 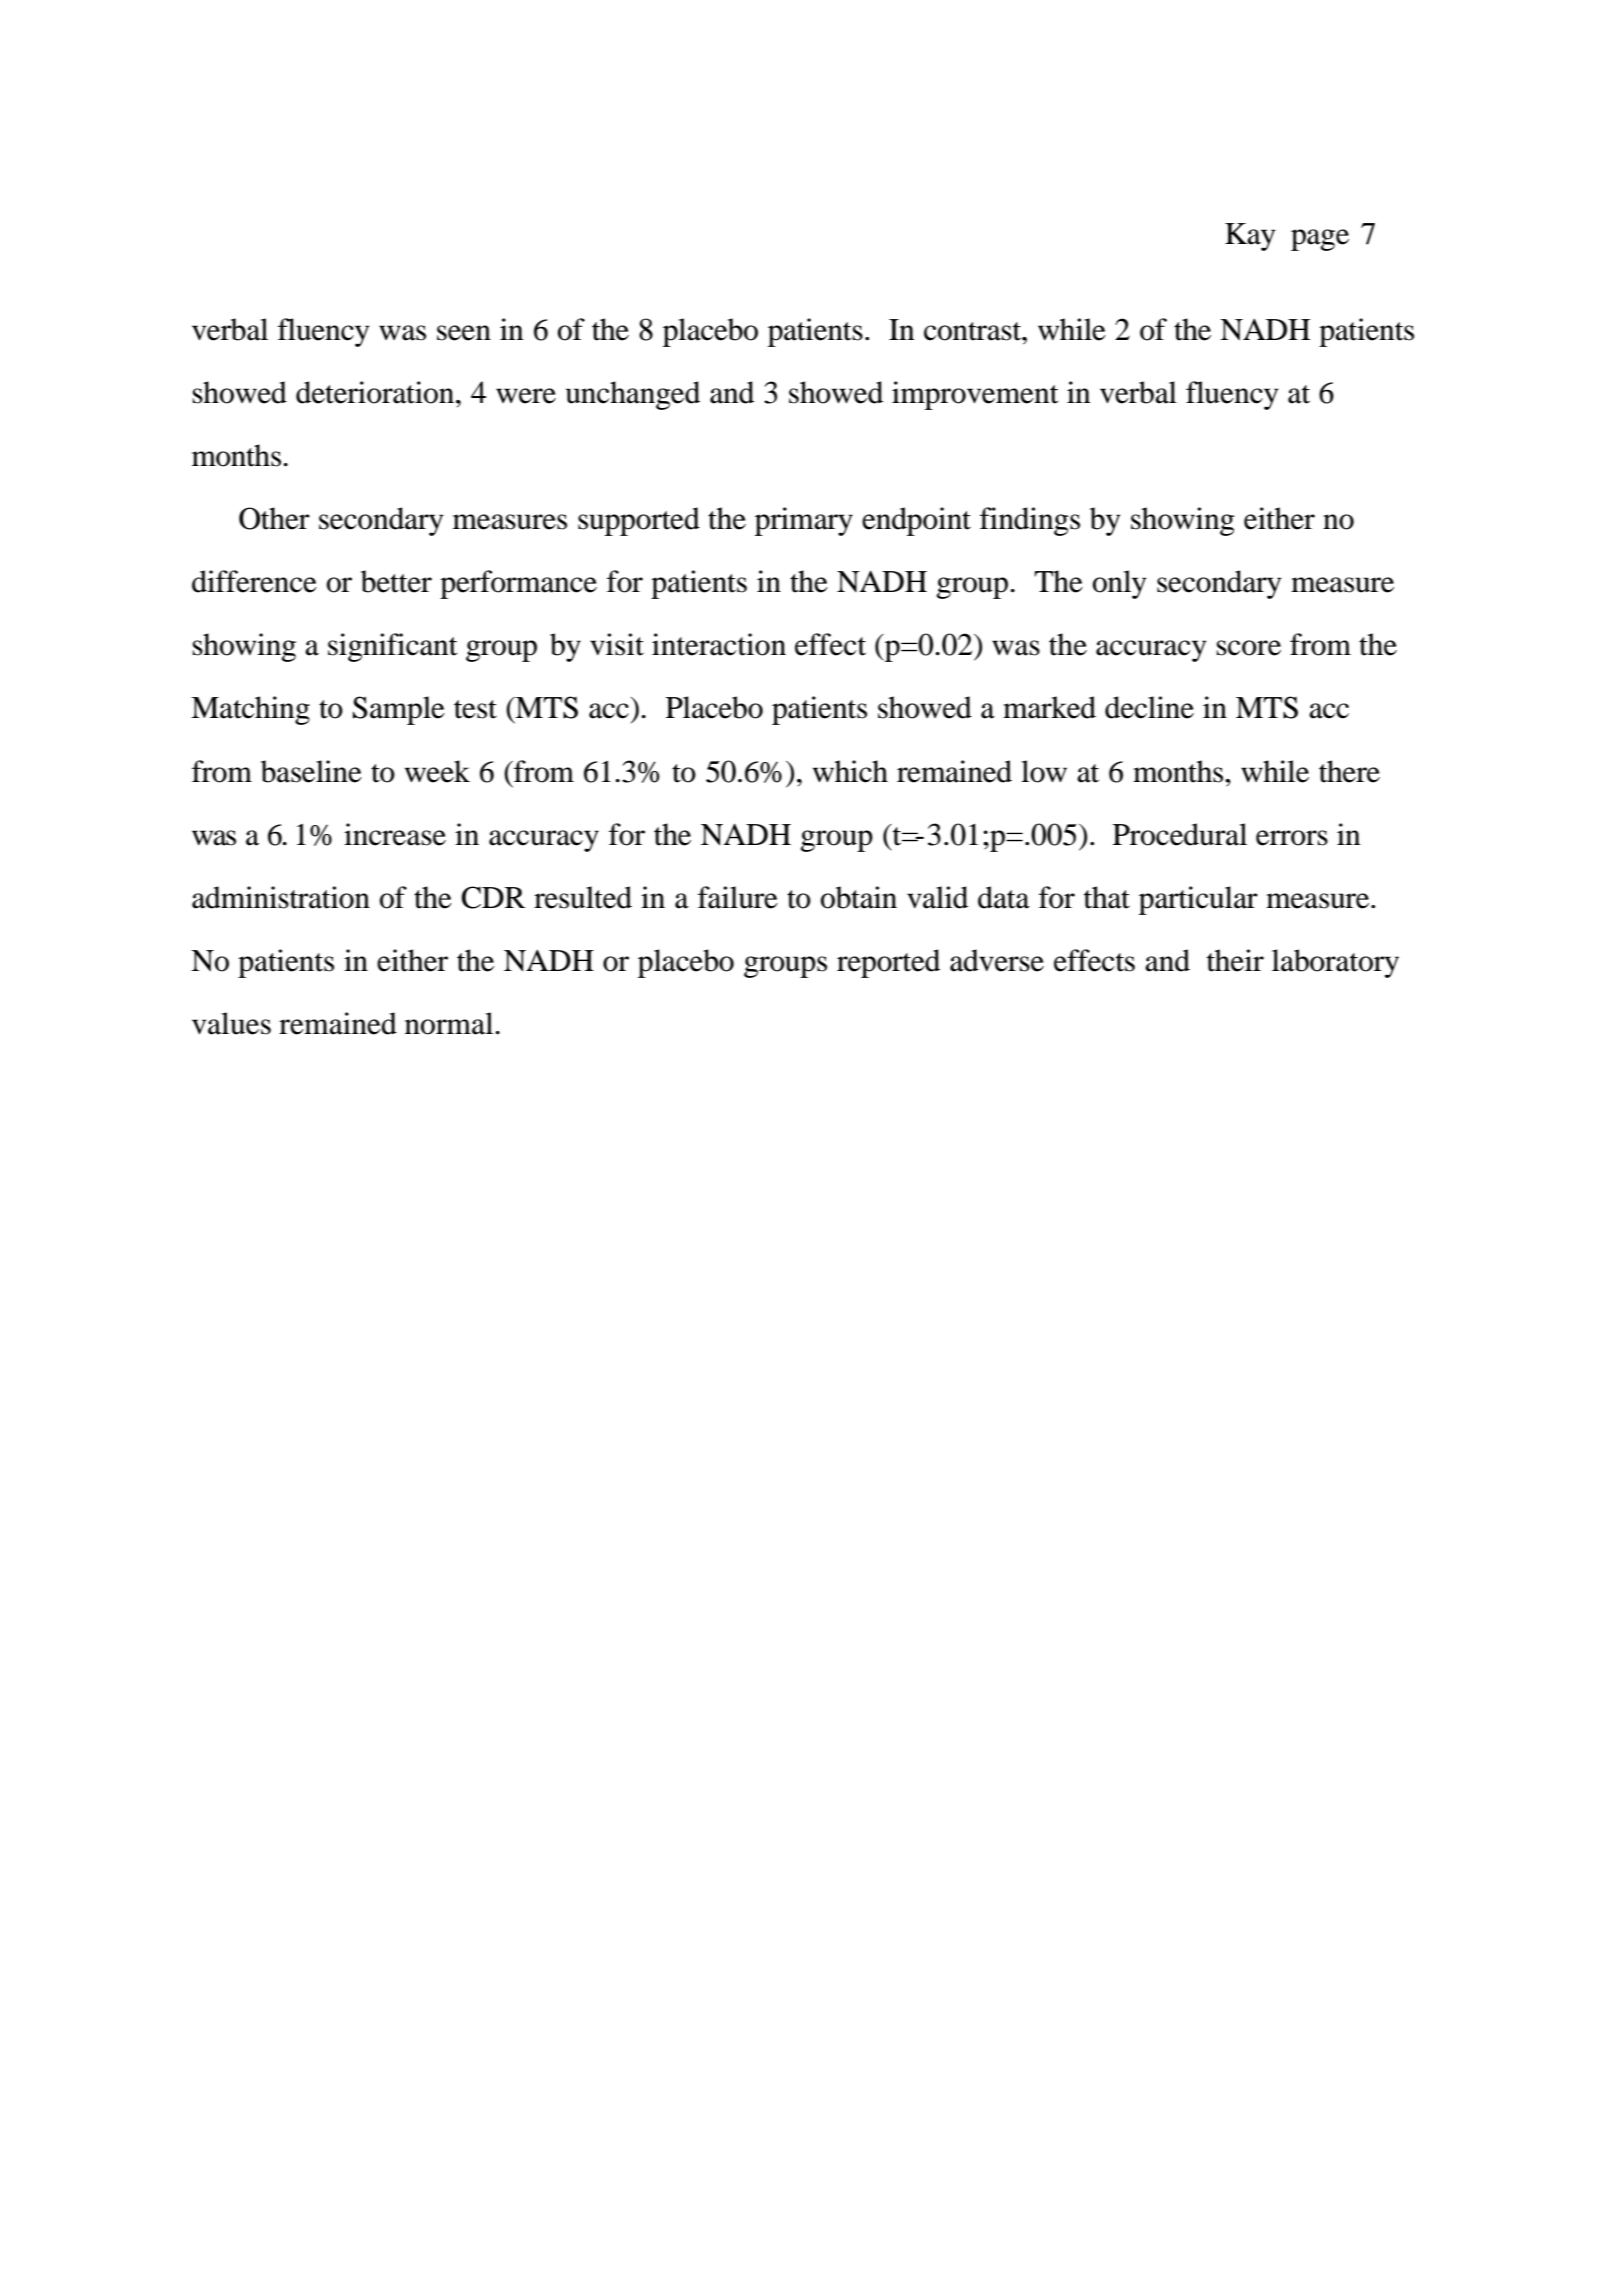 What do you see at coordinates (311, 771) in the document?
I see `baseline` at bounding box center [311, 771].
